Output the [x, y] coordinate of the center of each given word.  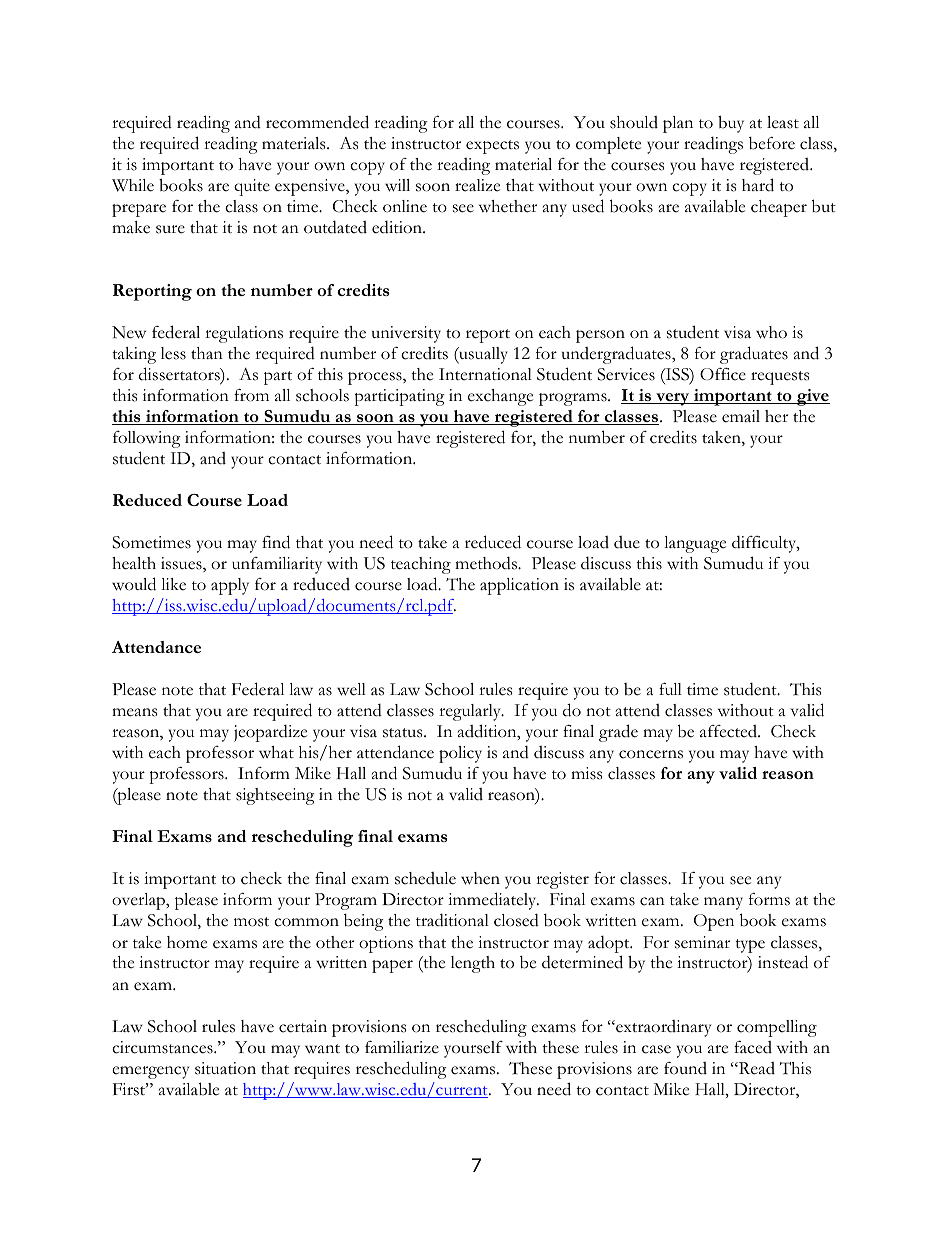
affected [729, 731]
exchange [500, 397]
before [772, 143]
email [741, 416]
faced [753, 1047]
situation [225, 1068]
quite [252, 187]
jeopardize [270, 733]
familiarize [402, 1047]
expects [492, 147]
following [147, 439]
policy [460, 754]
